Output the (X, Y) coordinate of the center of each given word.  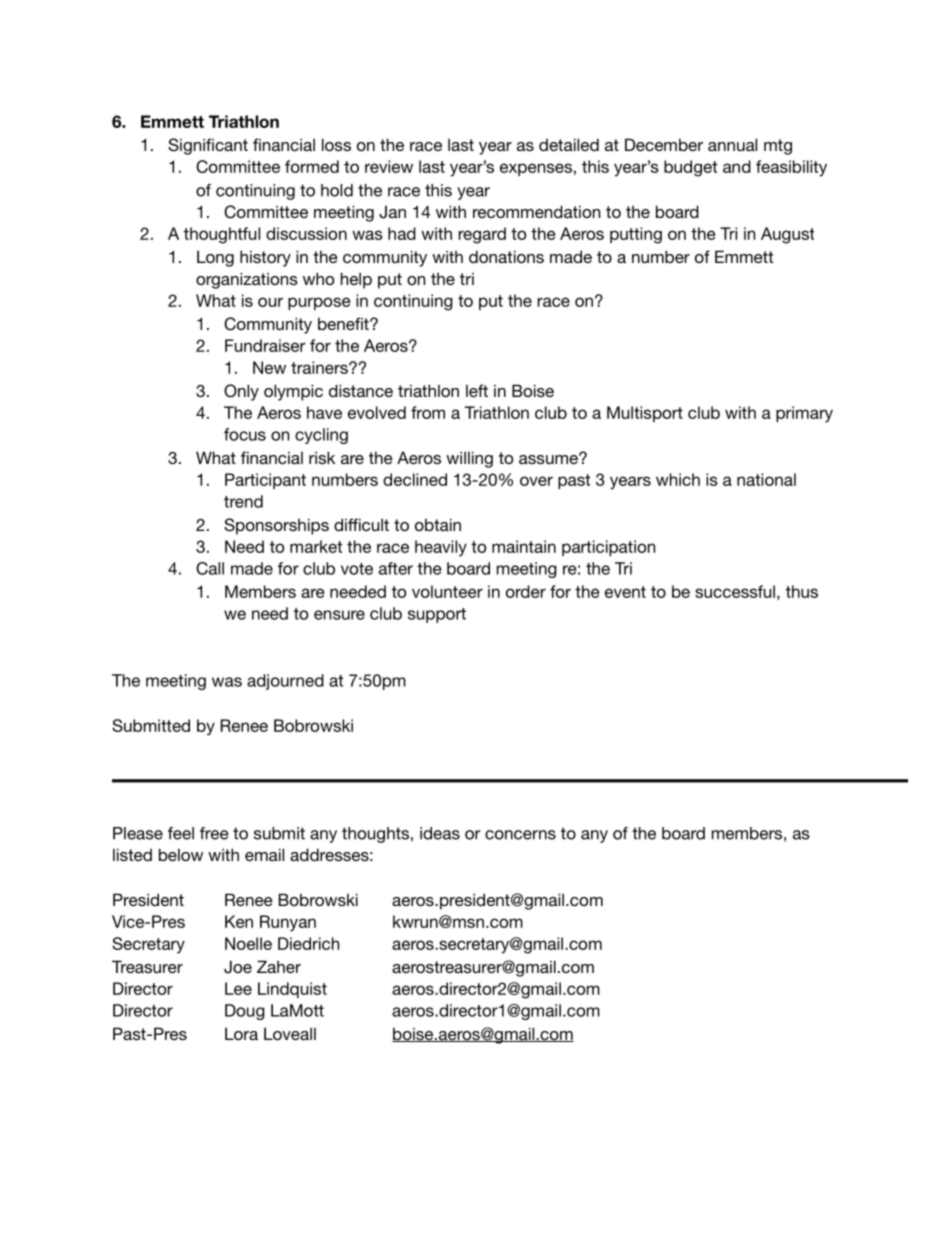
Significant (208, 146)
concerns (520, 835)
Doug (245, 1012)
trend (243, 501)
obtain (438, 524)
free (214, 833)
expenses (536, 169)
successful (735, 591)
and (737, 166)
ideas (440, 833)
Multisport (645, 414)
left (477, 390)
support (437, 615)
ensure (339, 615)
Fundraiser (265, 345)
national (766, 479)
